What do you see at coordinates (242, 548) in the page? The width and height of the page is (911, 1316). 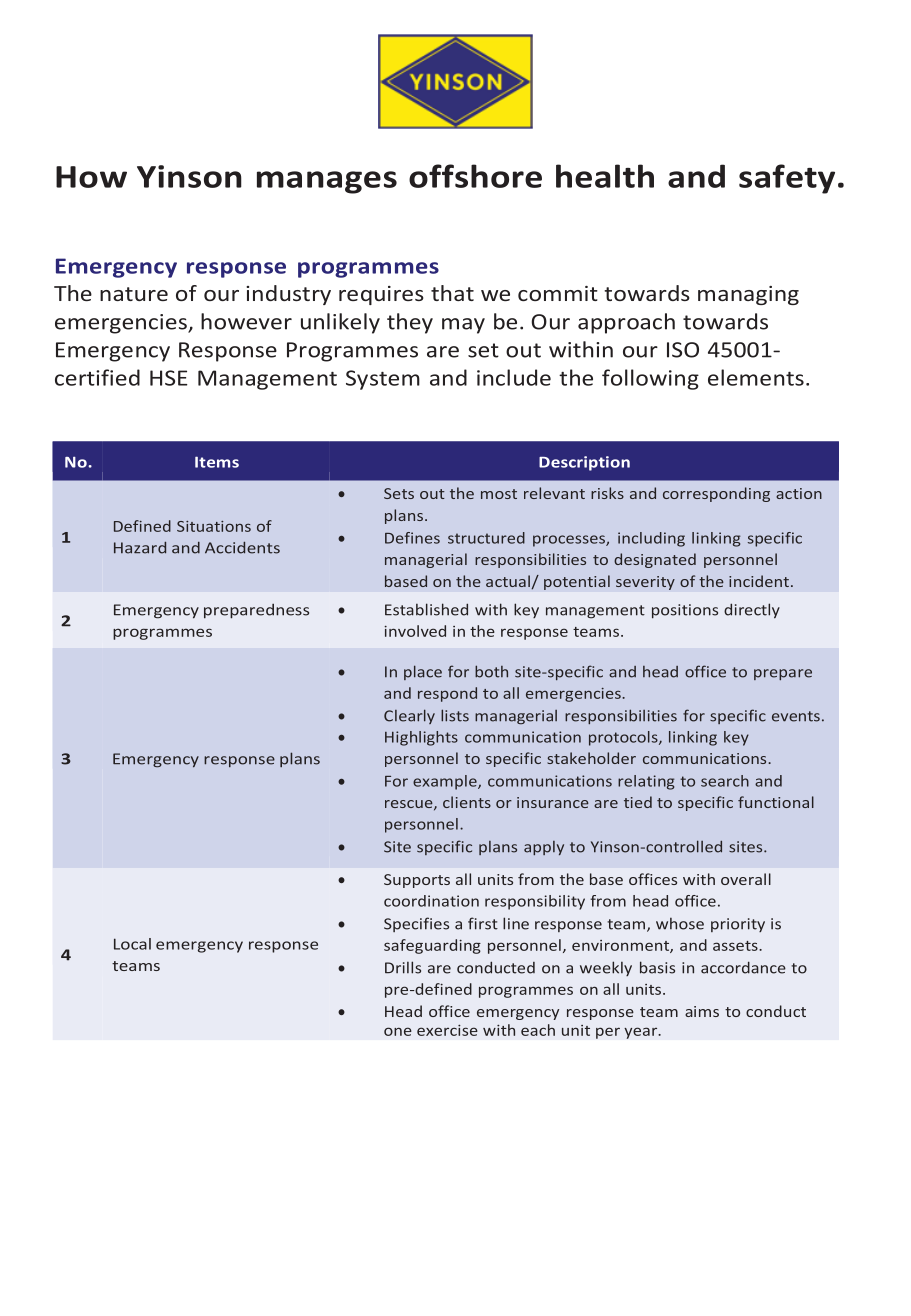 I see `Accidents` at bounding box center [242, 548].
